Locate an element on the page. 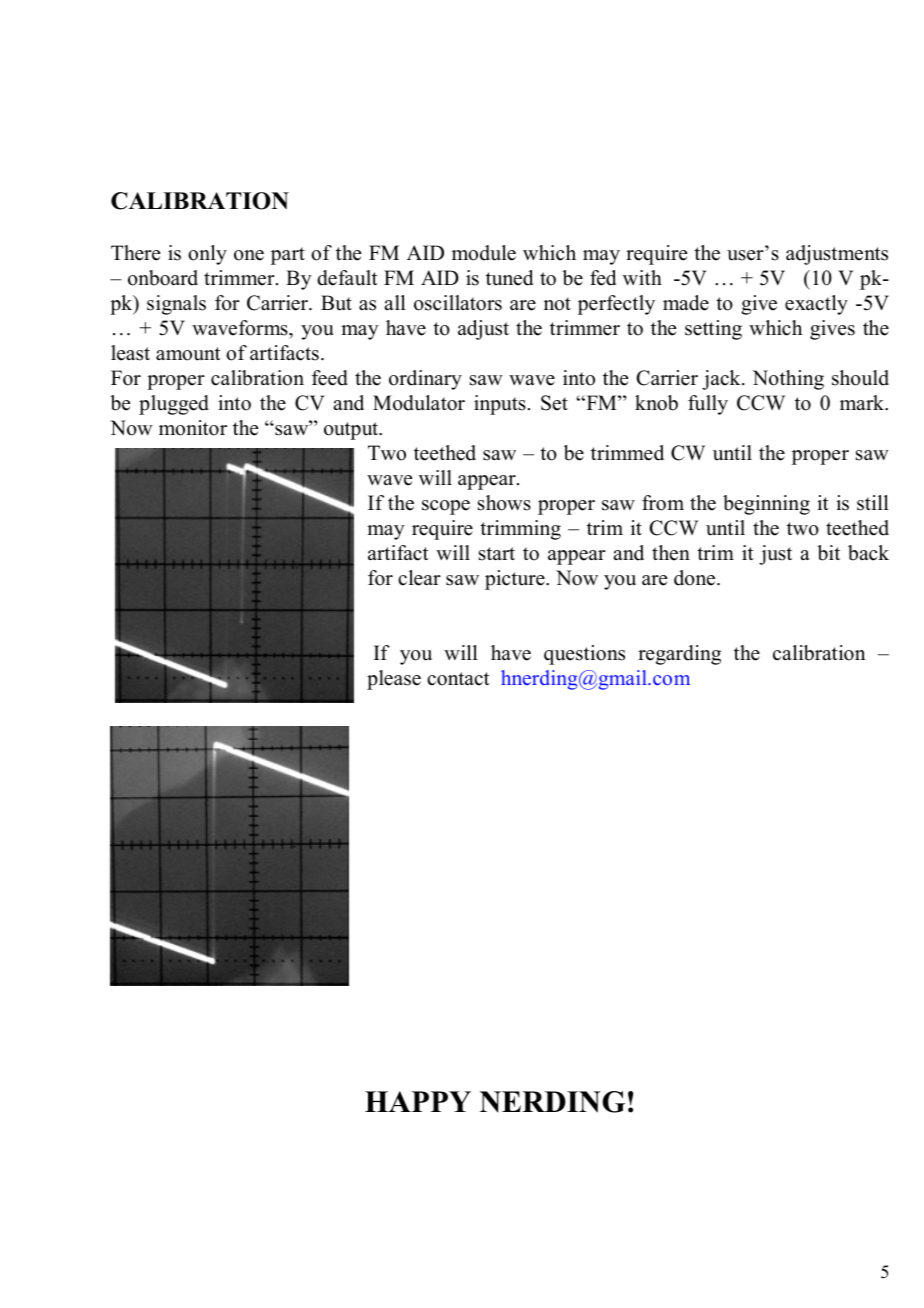  HAPPY is located at coordinates (418, 1101).
